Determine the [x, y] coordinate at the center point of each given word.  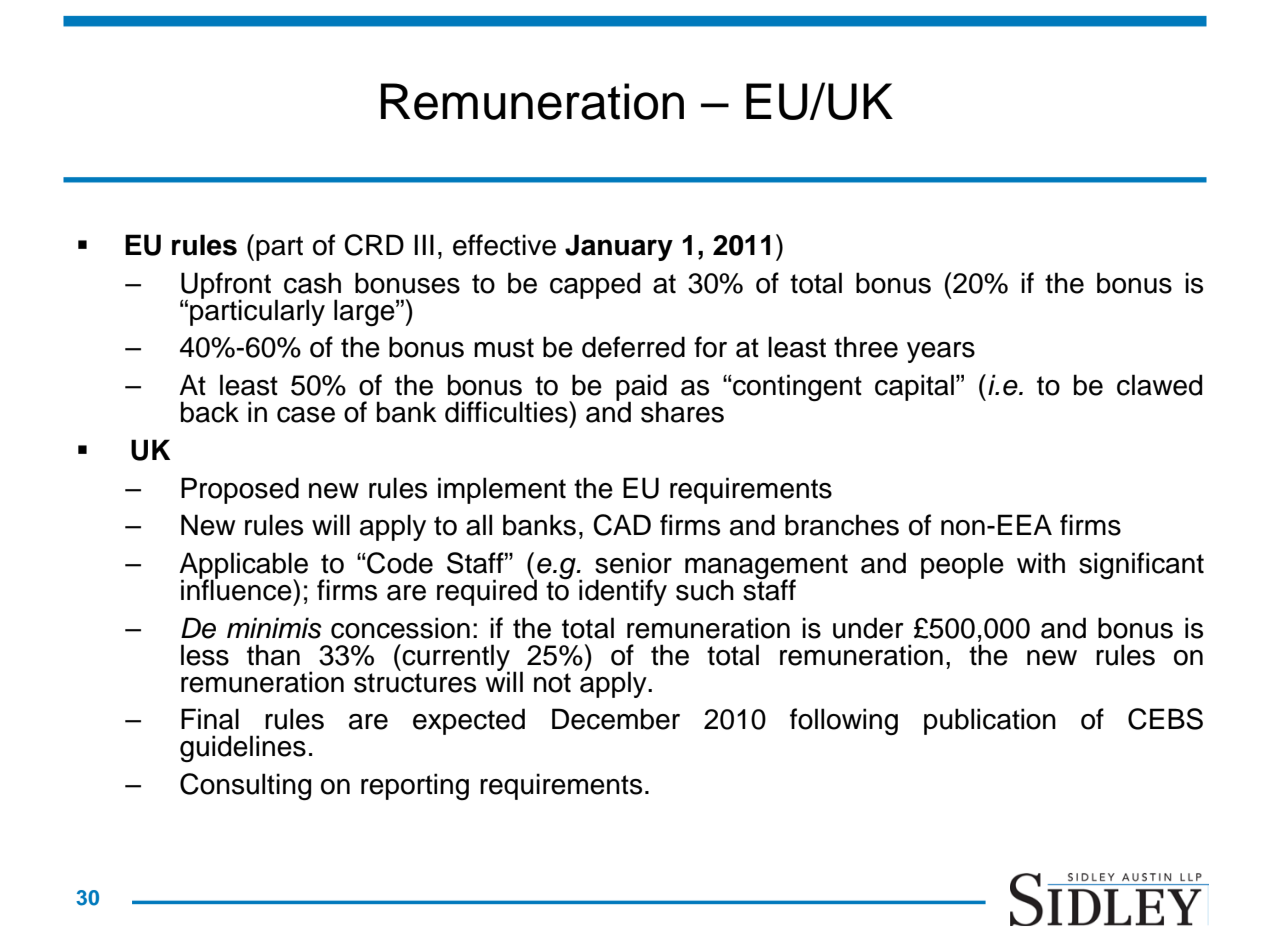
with [1041, 563]
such [705, 590]
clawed [1159, 385]
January [619, 247]
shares [682, 412]
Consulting [245, 787]
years [941, 352]
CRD [374, 245]
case [306, 415]
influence [237, 589]
